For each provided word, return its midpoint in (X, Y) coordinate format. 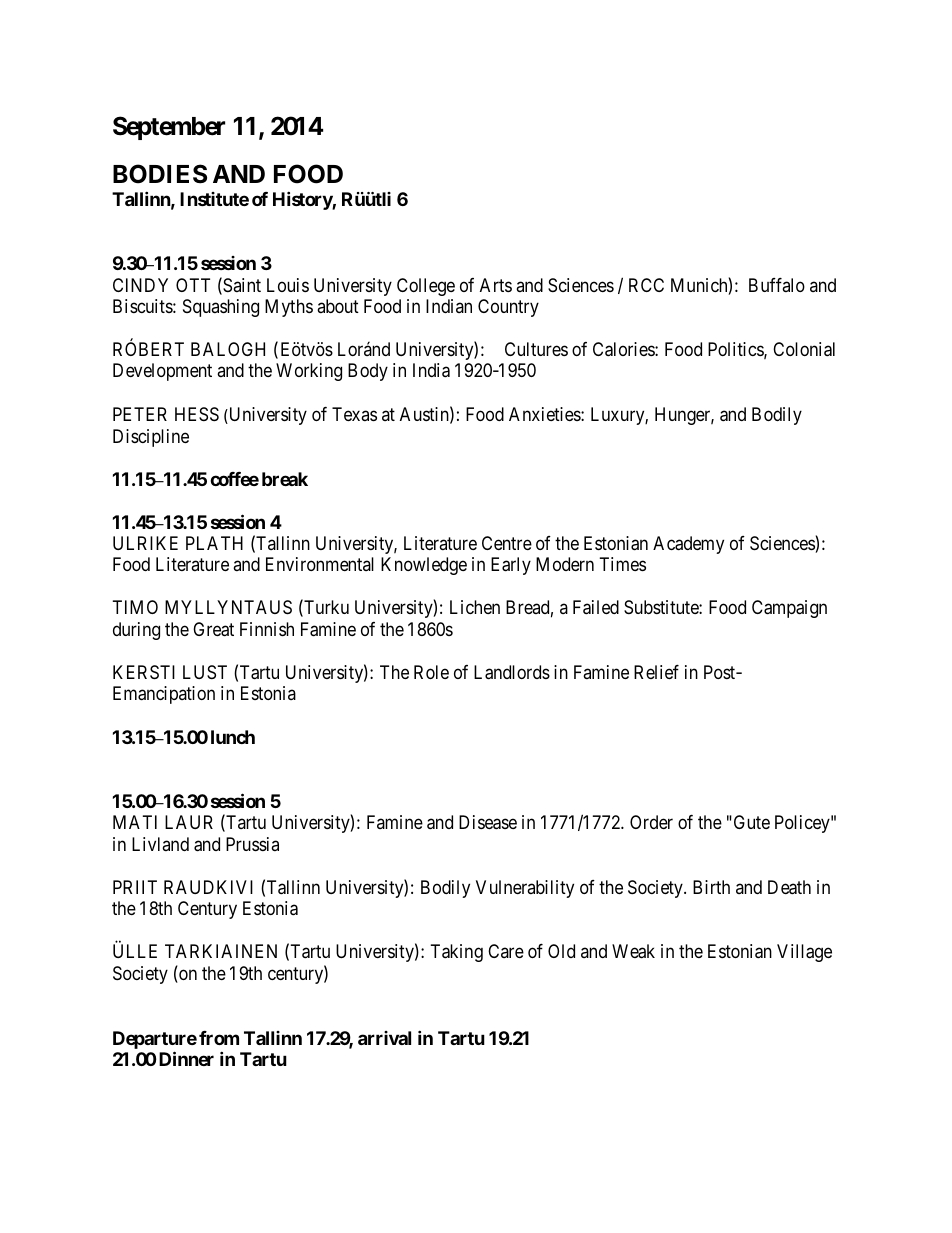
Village (804, 953)
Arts (496, 285)
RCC (646, 285)
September (169, 128)
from (219, 1038)
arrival (384, 1038)
